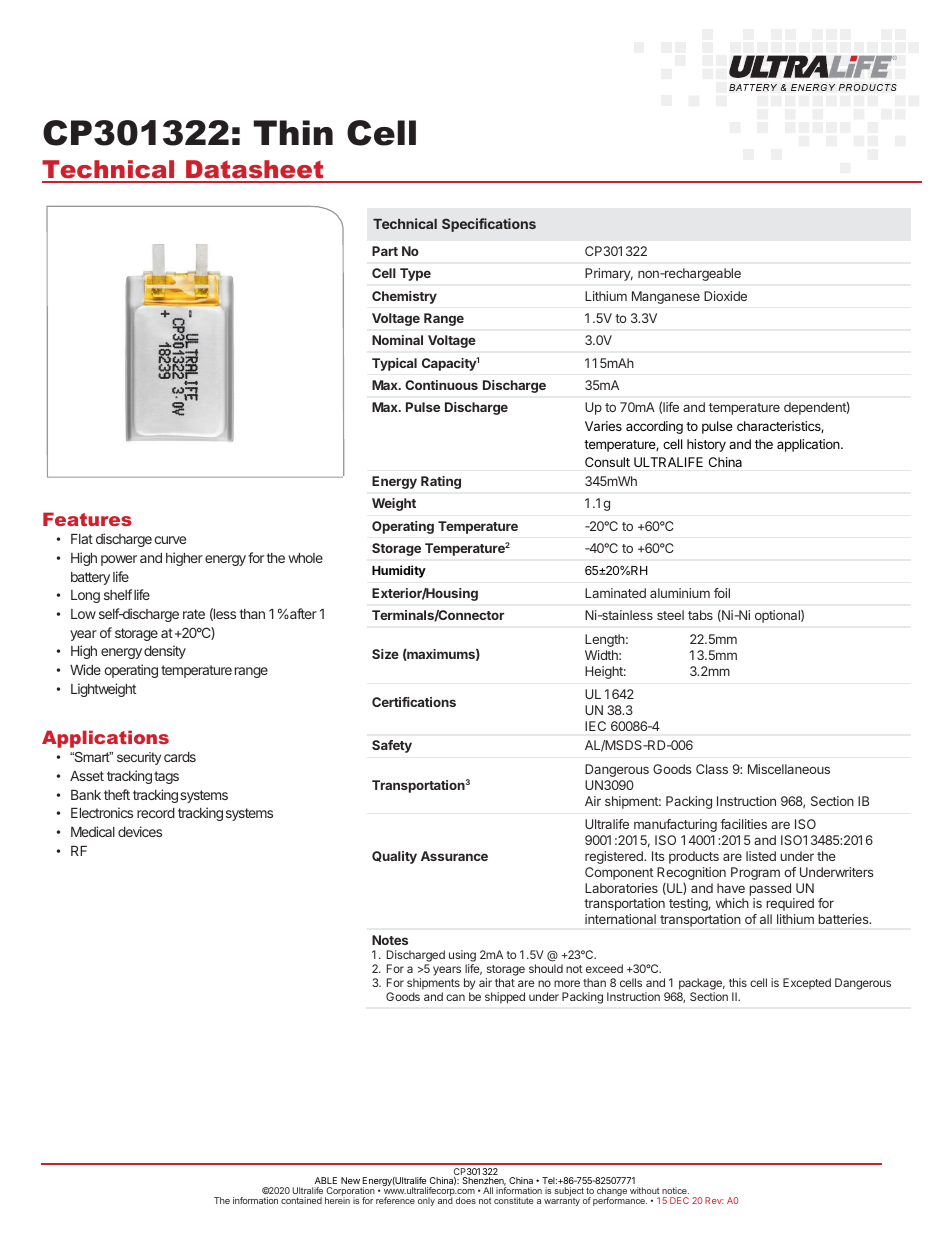  I want to click on Features, so click(87, 519).
